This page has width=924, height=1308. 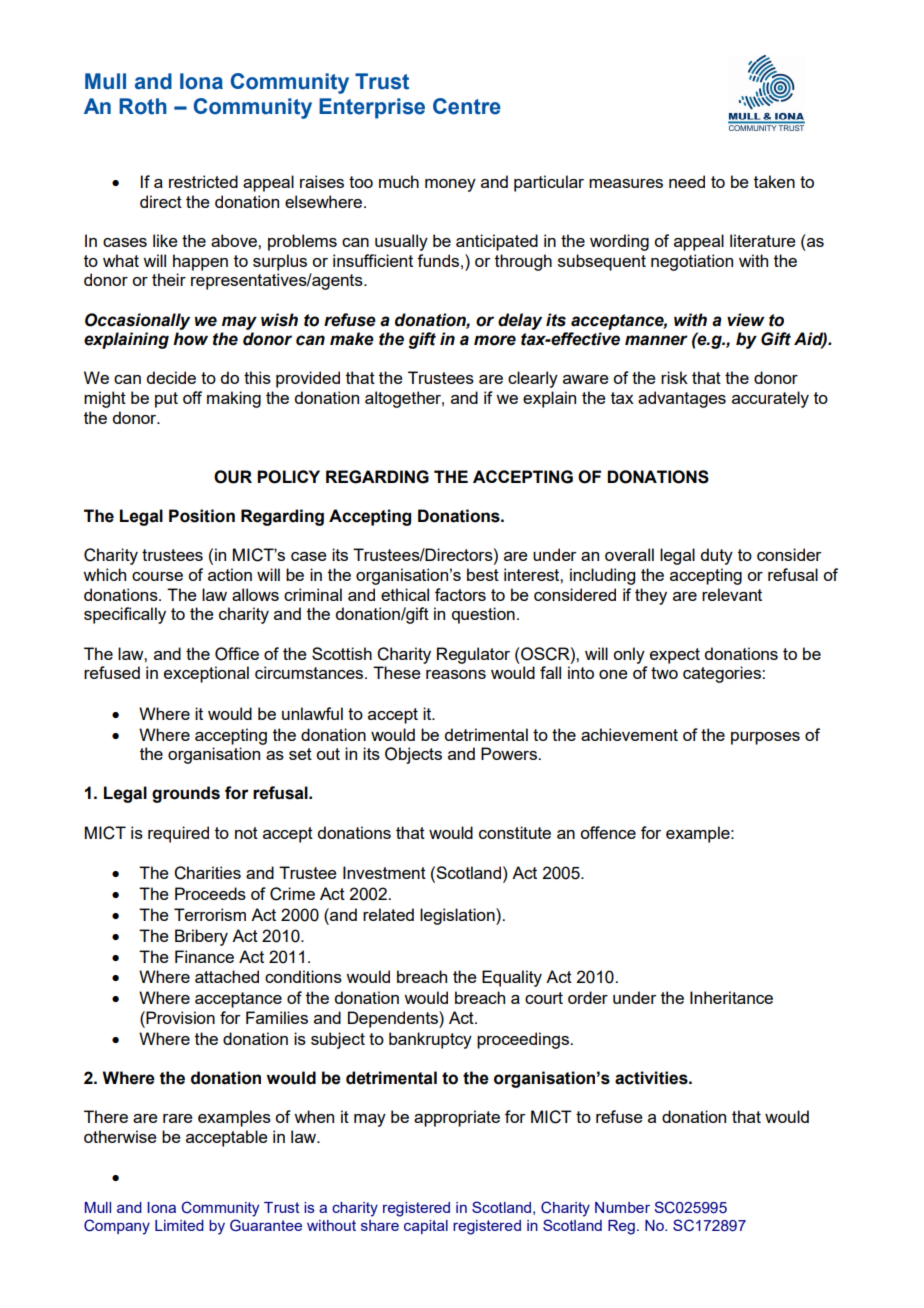 What do you see at coordinates (237, 654) in the page?
I see `Office` at bounding box center [237, 654].
